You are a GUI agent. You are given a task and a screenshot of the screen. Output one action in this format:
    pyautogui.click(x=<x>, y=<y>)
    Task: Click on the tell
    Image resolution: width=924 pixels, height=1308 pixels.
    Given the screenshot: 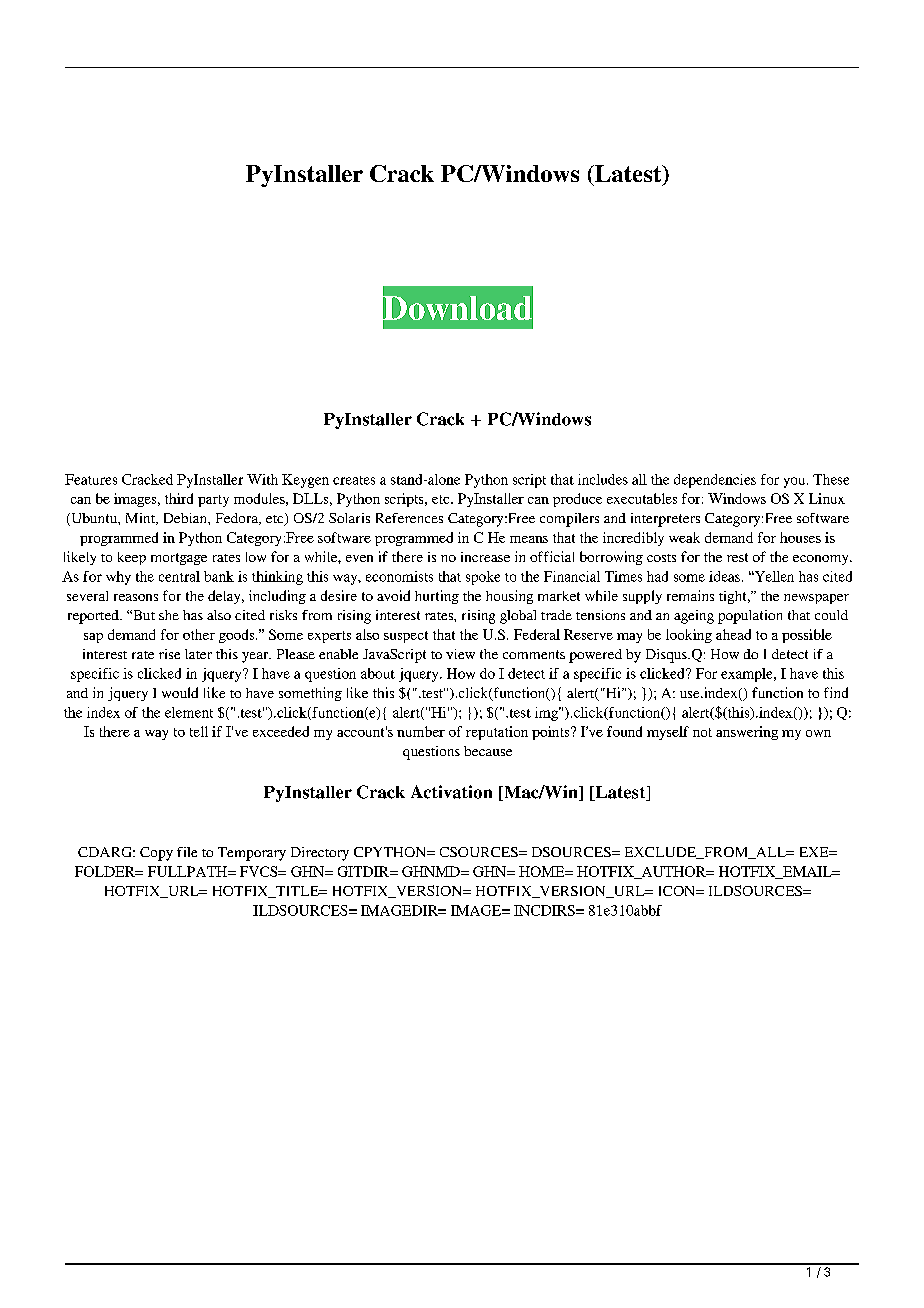 What is the action you would take?
    pyautogui.click(x=199, y=731)
